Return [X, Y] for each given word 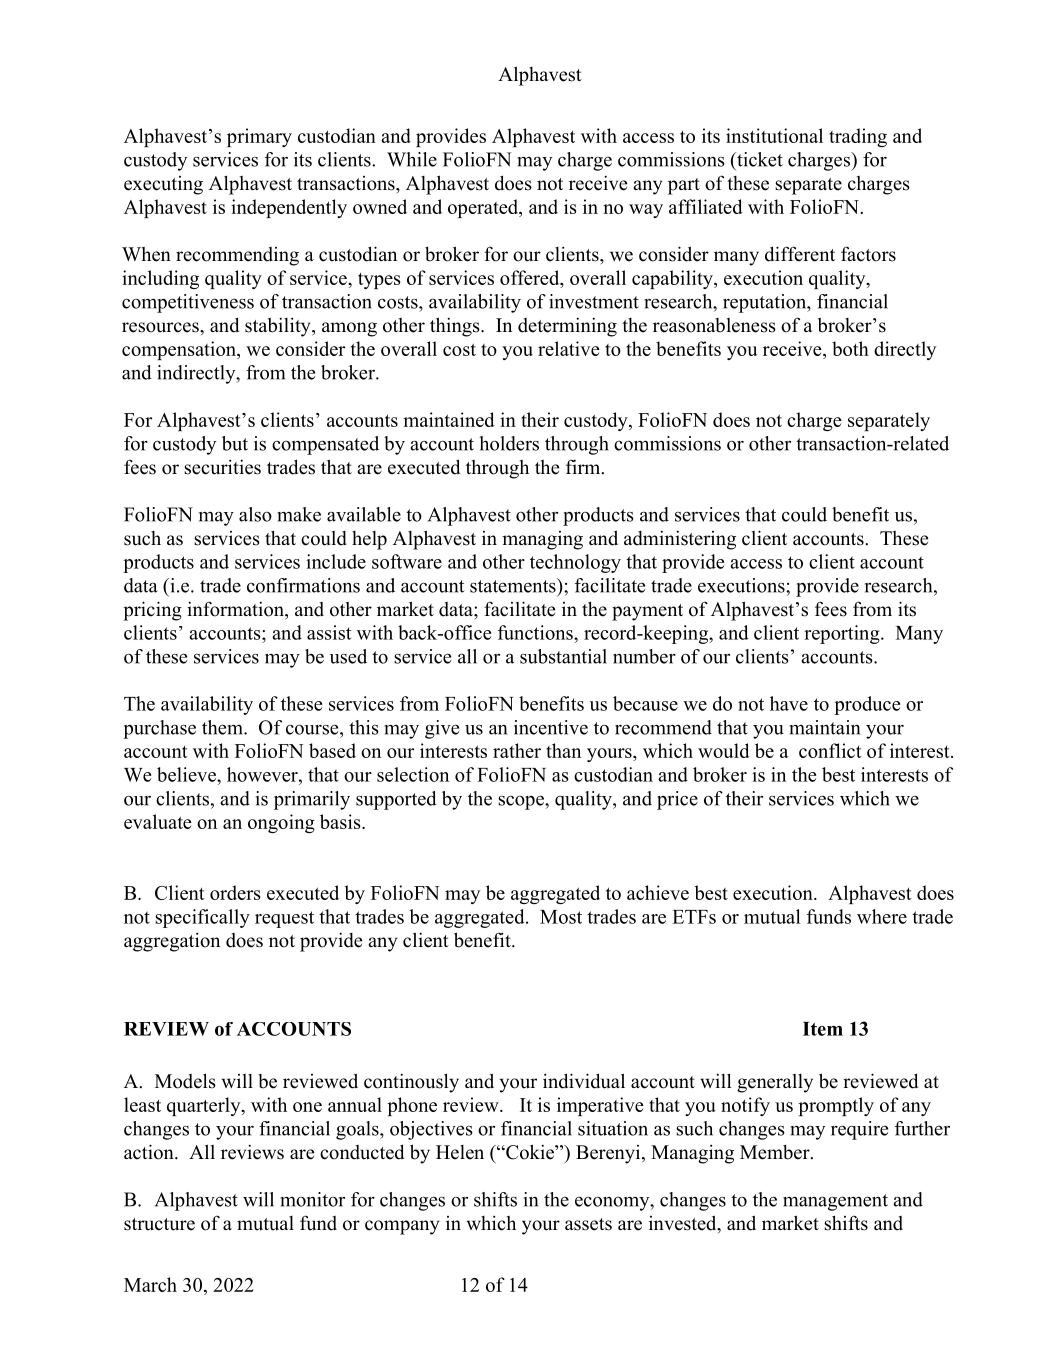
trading [858, 137]
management [835, 1202]
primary [259, 137]
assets [588, 1224]
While [412, 159]
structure [159, 1224]
